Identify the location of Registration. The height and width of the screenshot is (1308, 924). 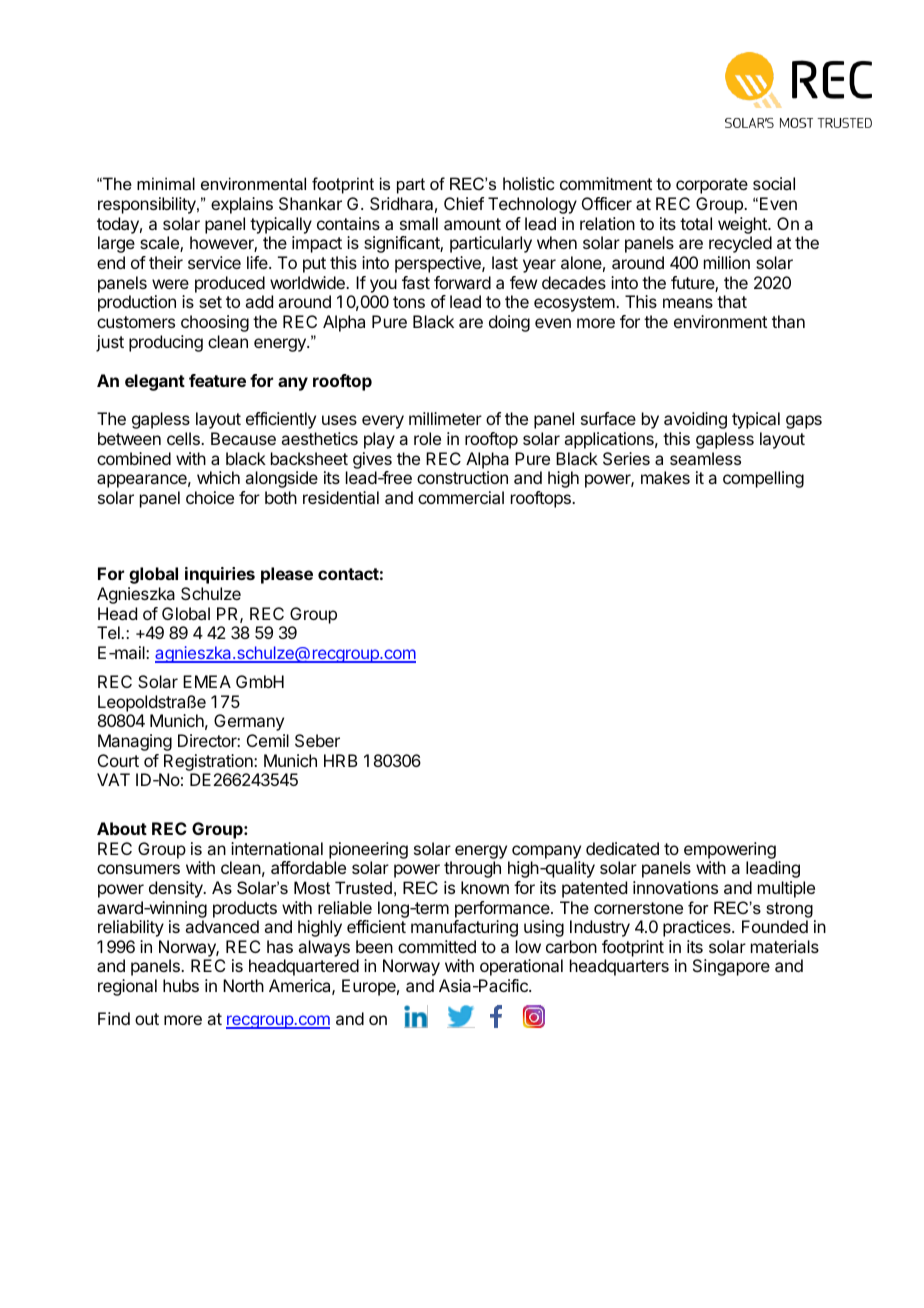
(209, 762).
